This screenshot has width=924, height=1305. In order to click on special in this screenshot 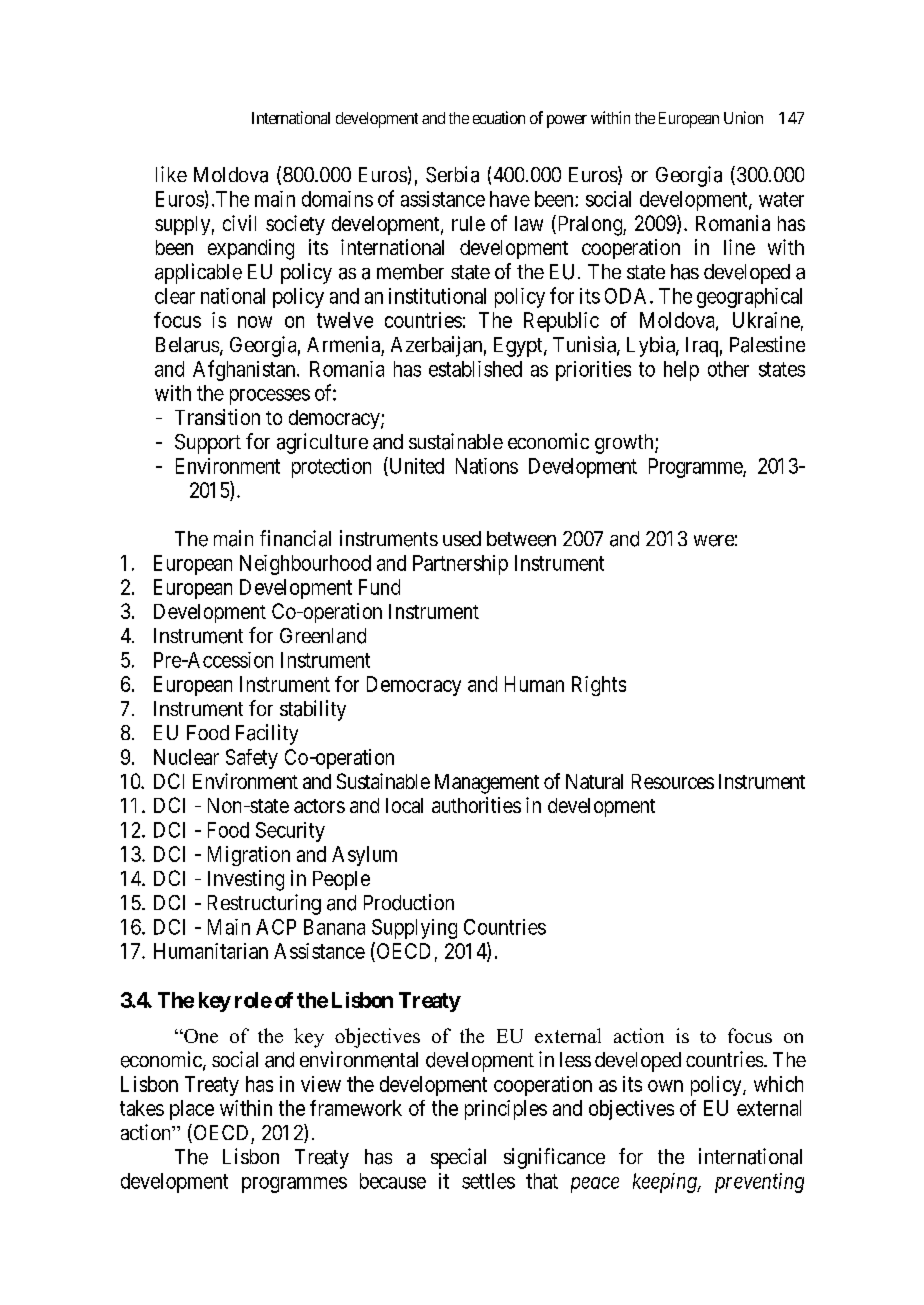, I will do `click(458, 1158)`.
